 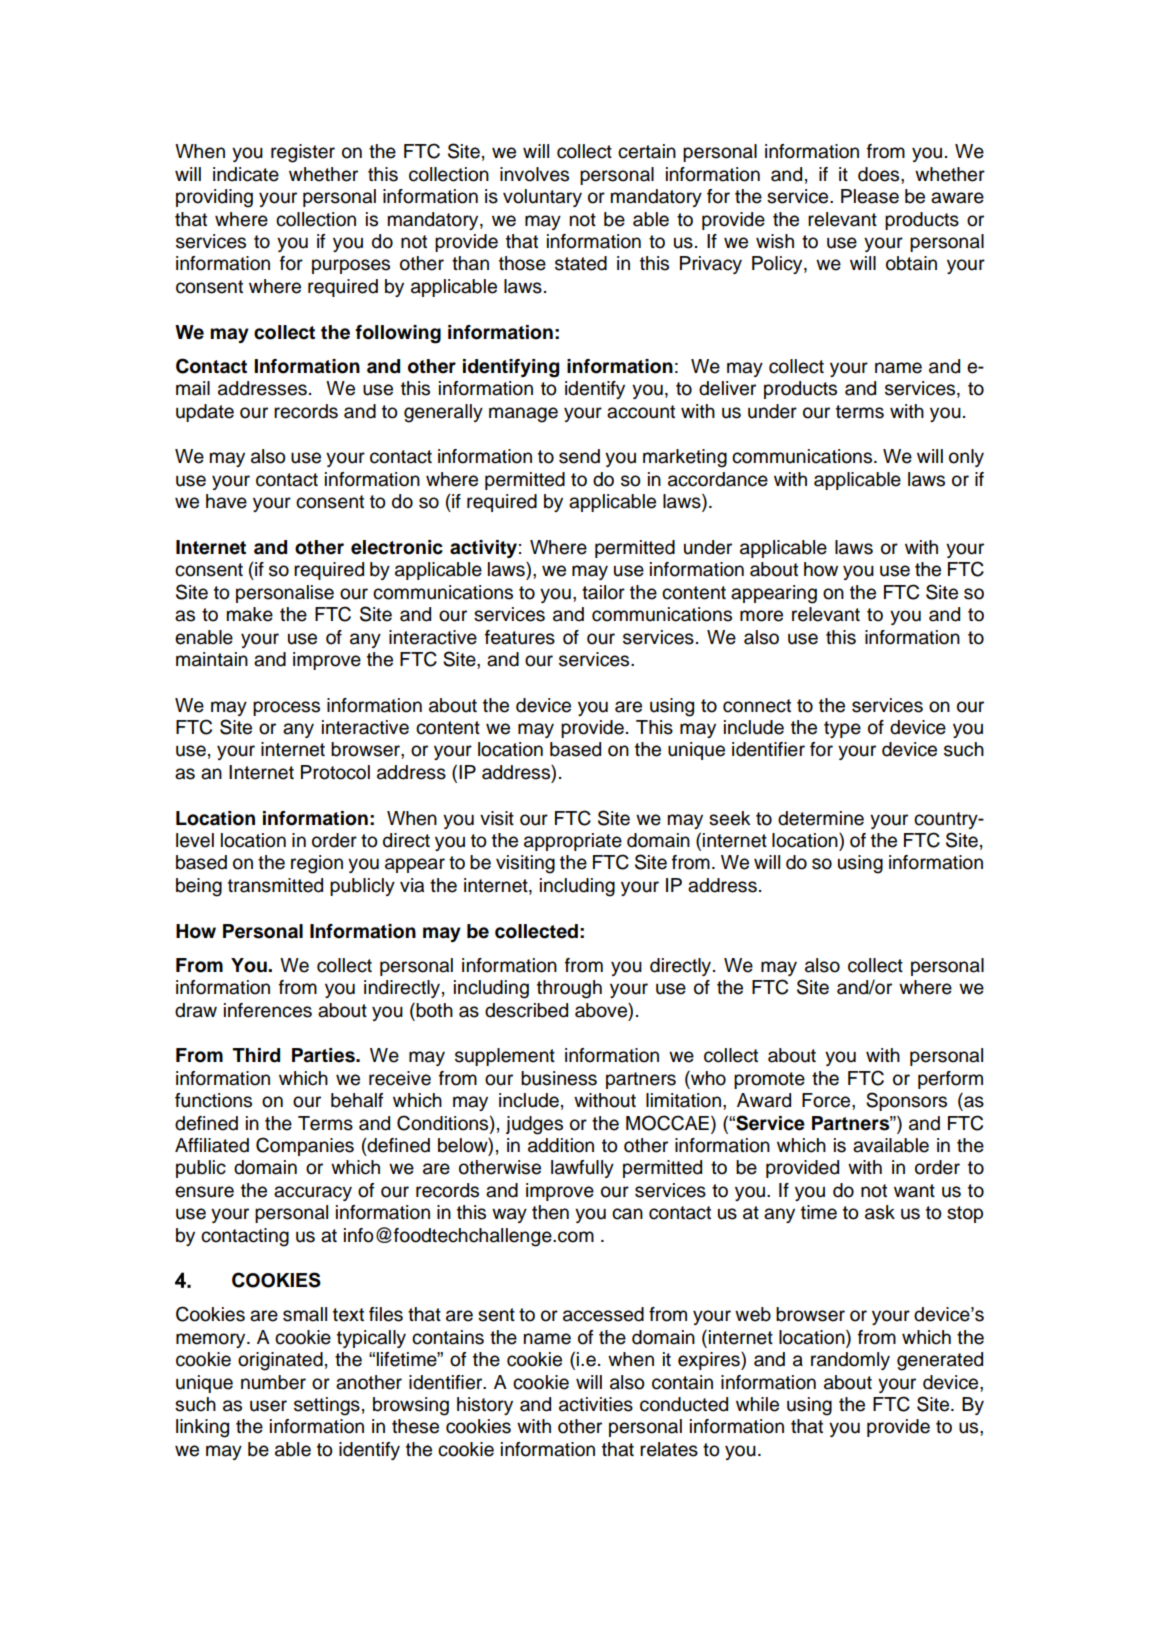 I want to click on make, so click(x=250, y=614).
